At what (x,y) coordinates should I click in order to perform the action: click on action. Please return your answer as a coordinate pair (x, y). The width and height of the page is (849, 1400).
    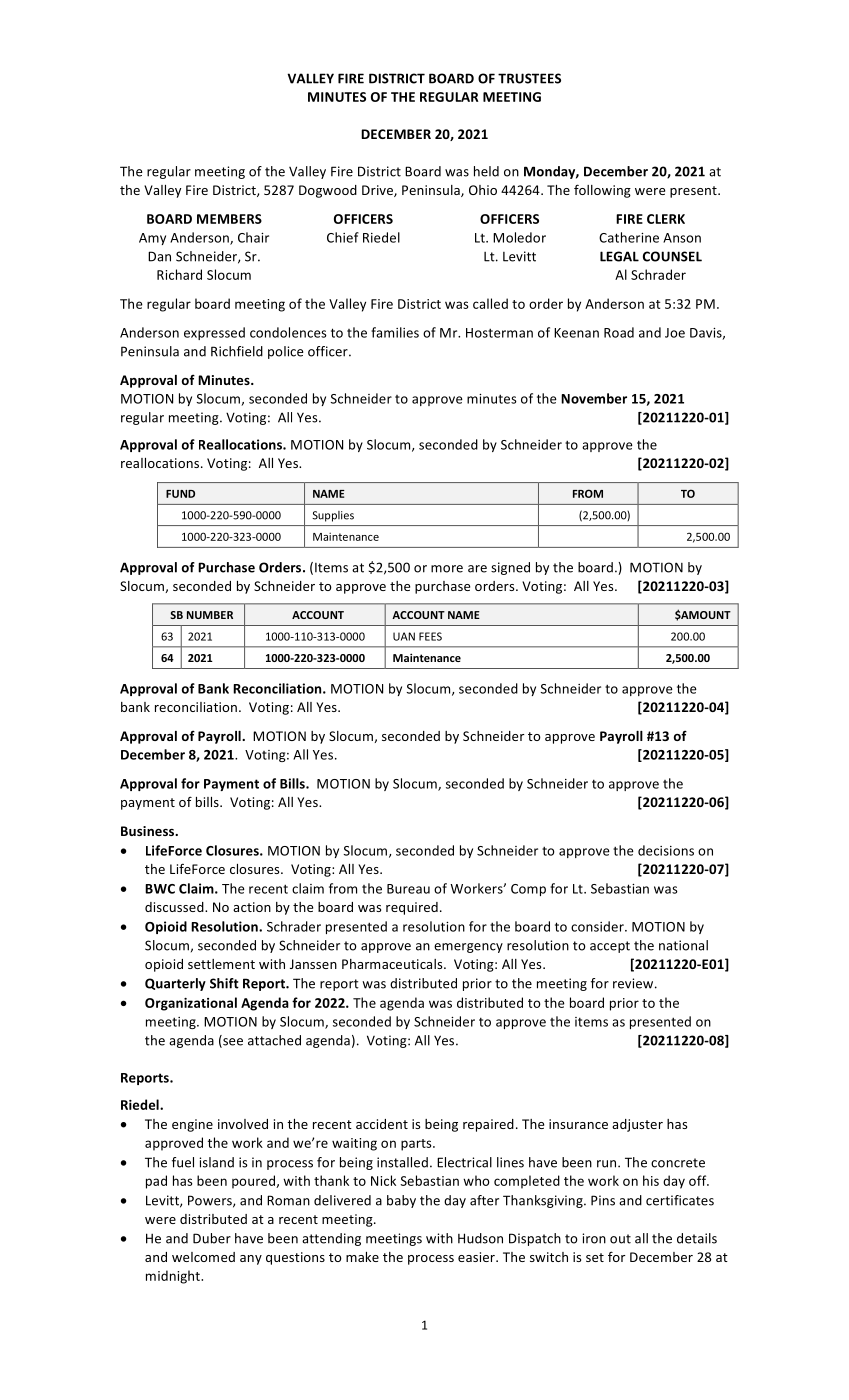
    Looking at the image, I should click on (252, 907).
